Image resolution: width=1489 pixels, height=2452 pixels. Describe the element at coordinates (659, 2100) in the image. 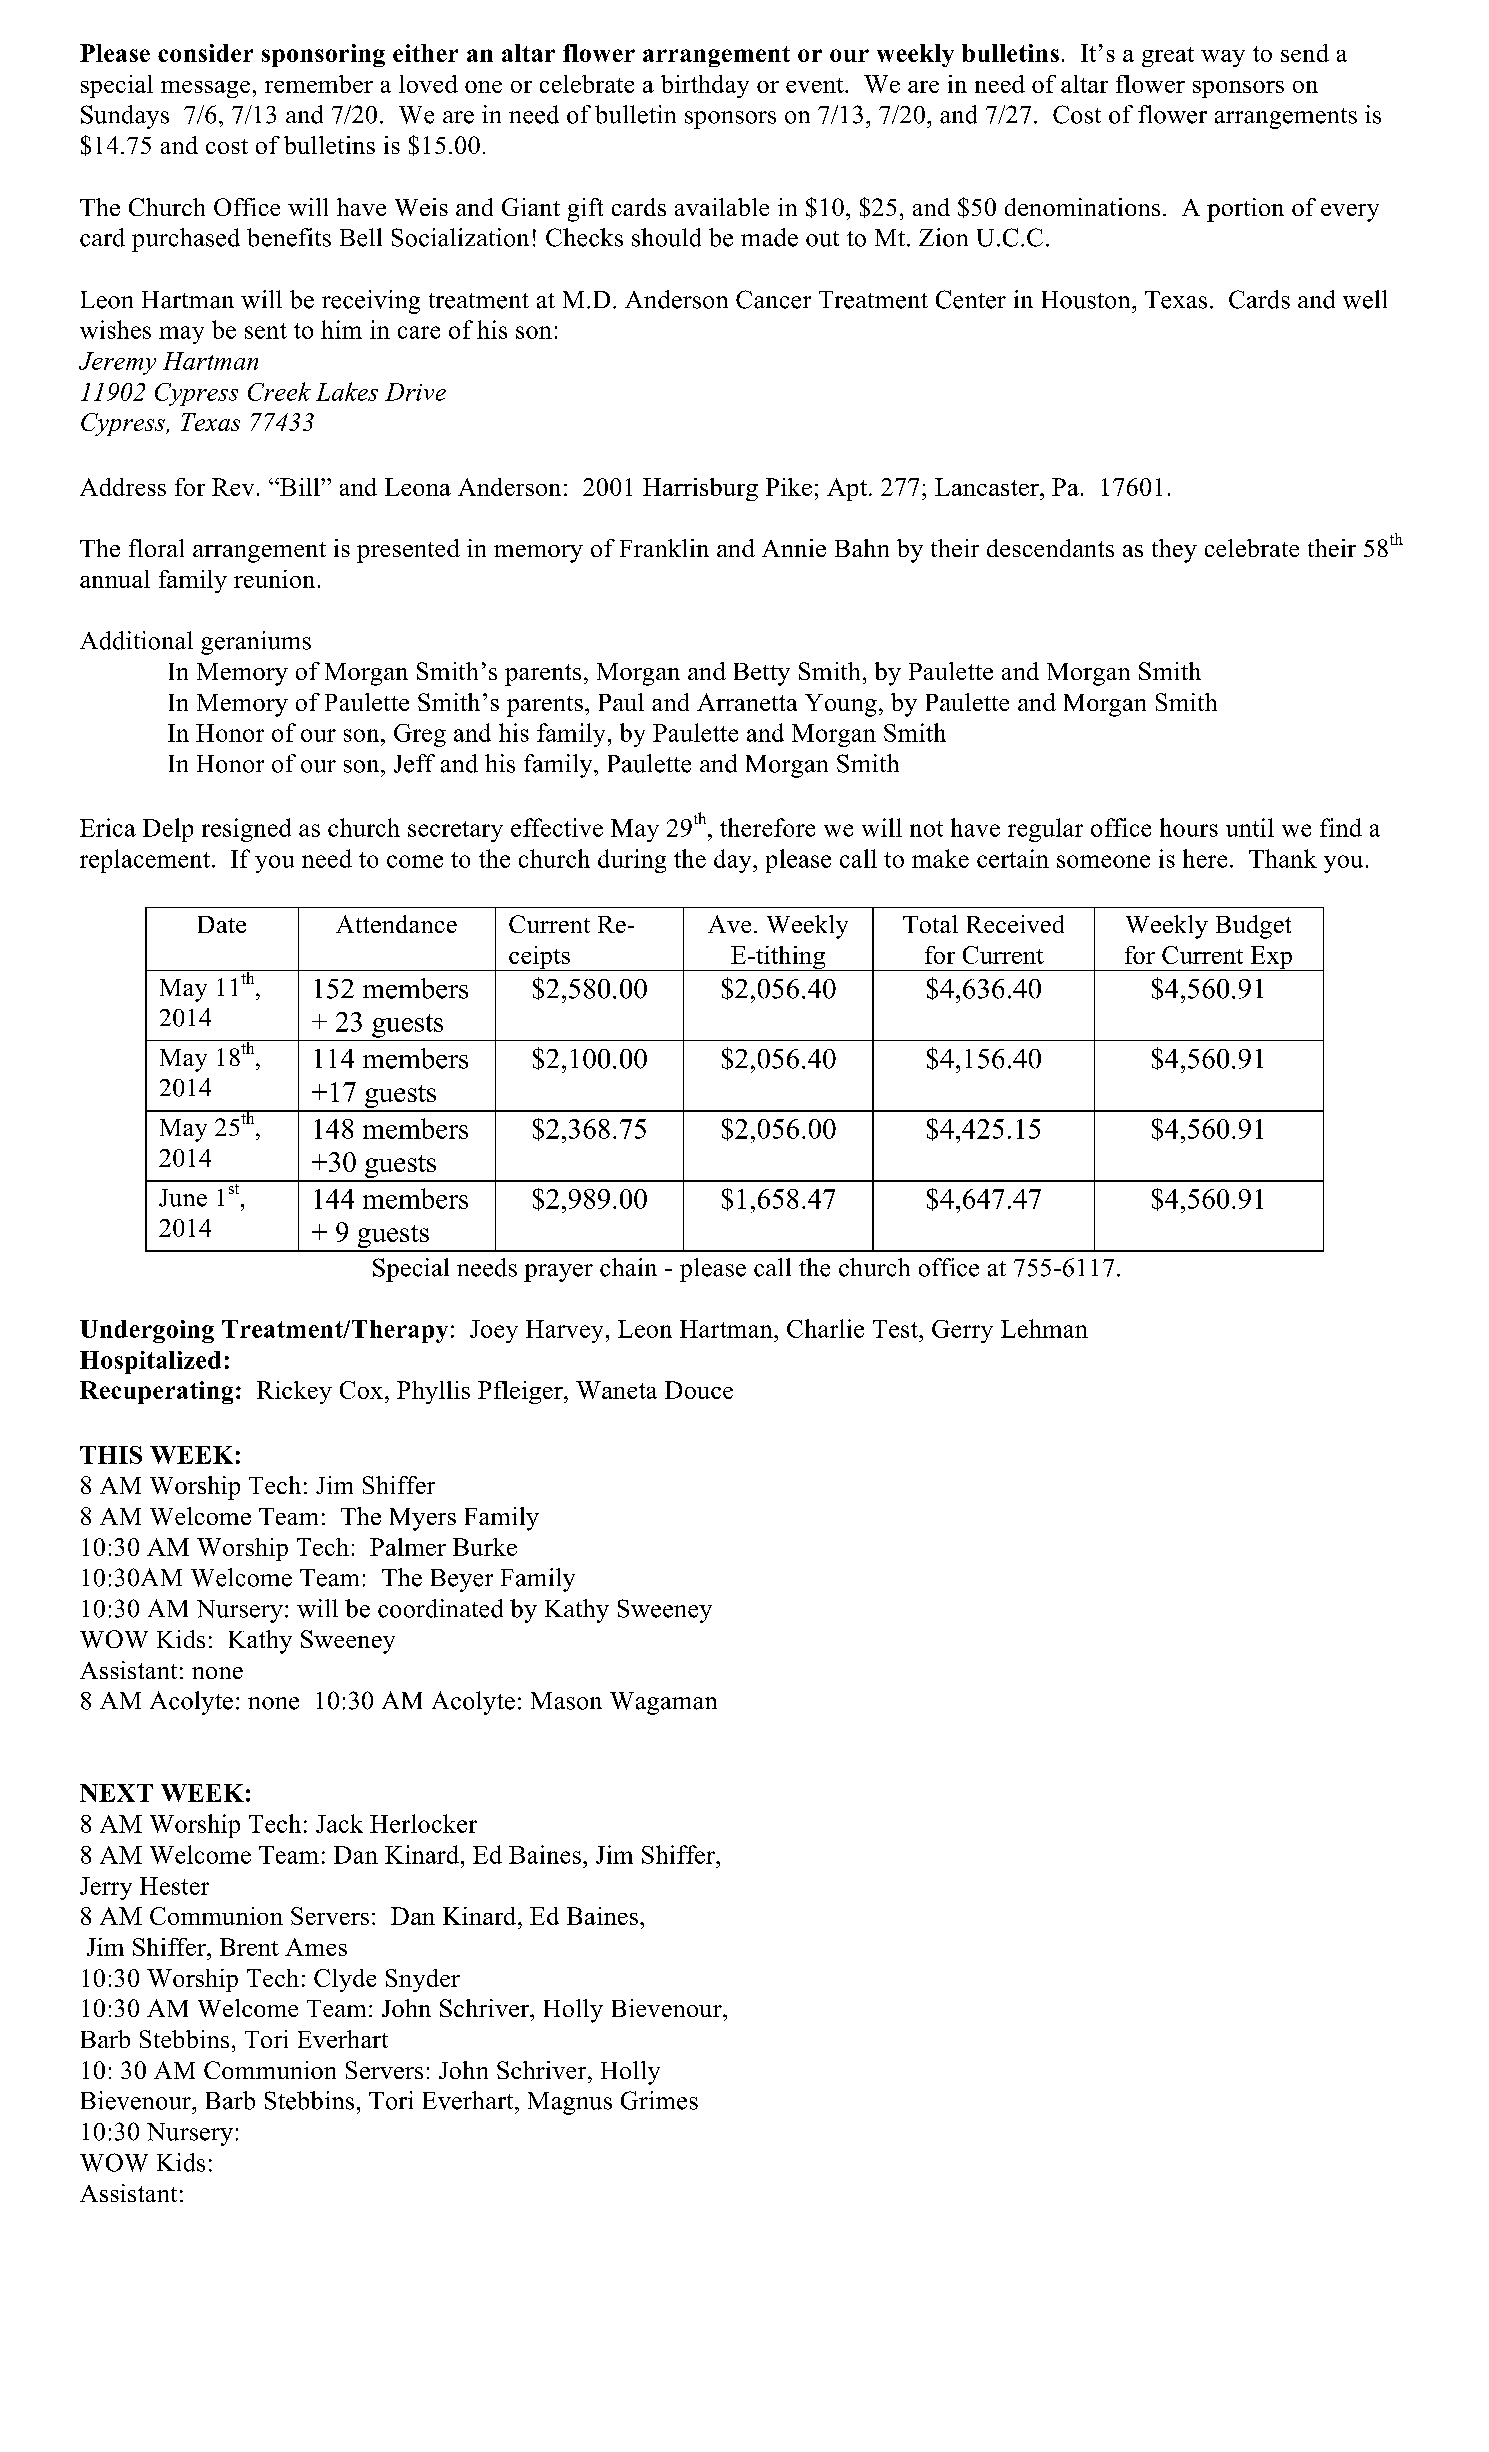

I see `Grimes` at that location.
